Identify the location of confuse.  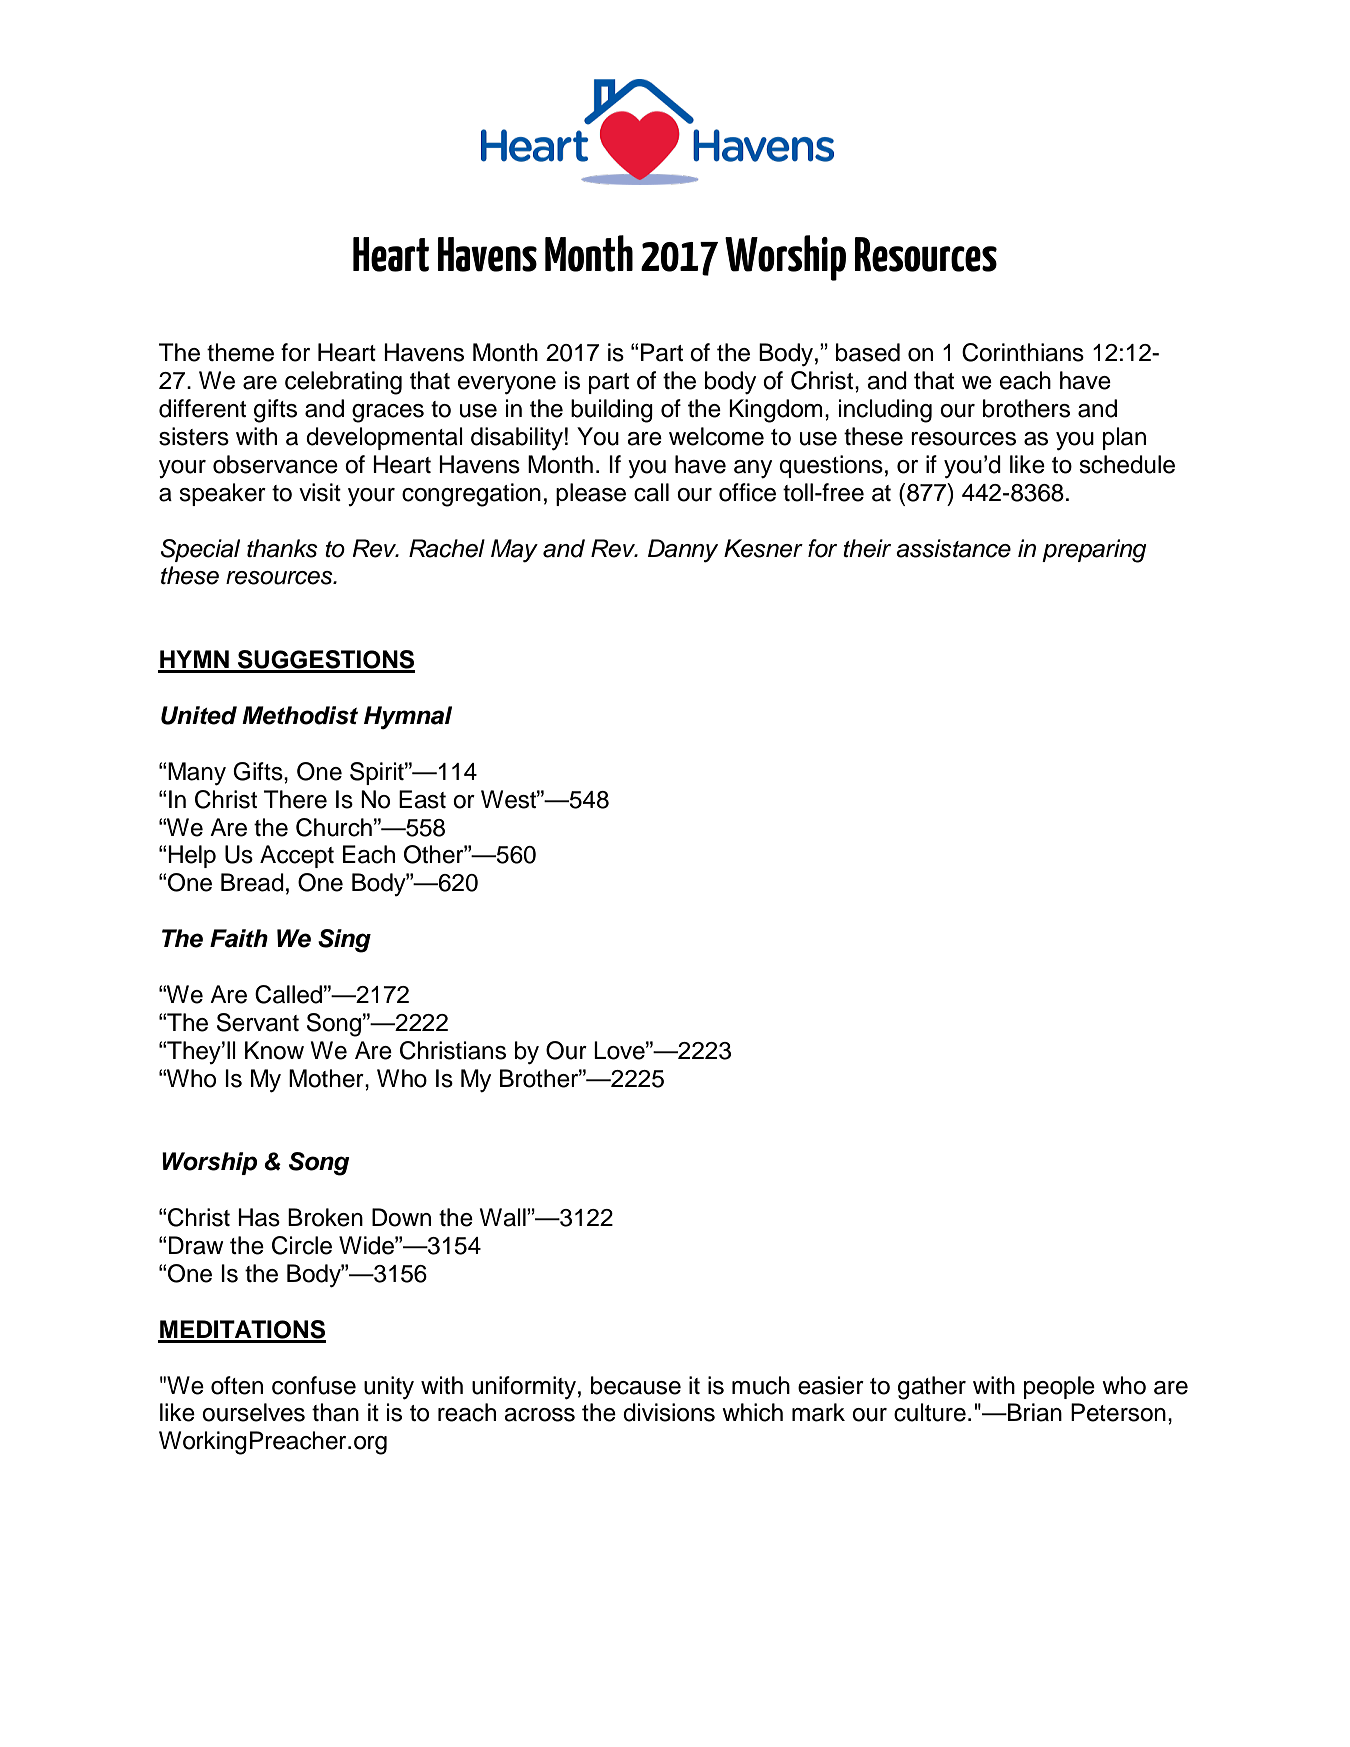
(314, 1385).
